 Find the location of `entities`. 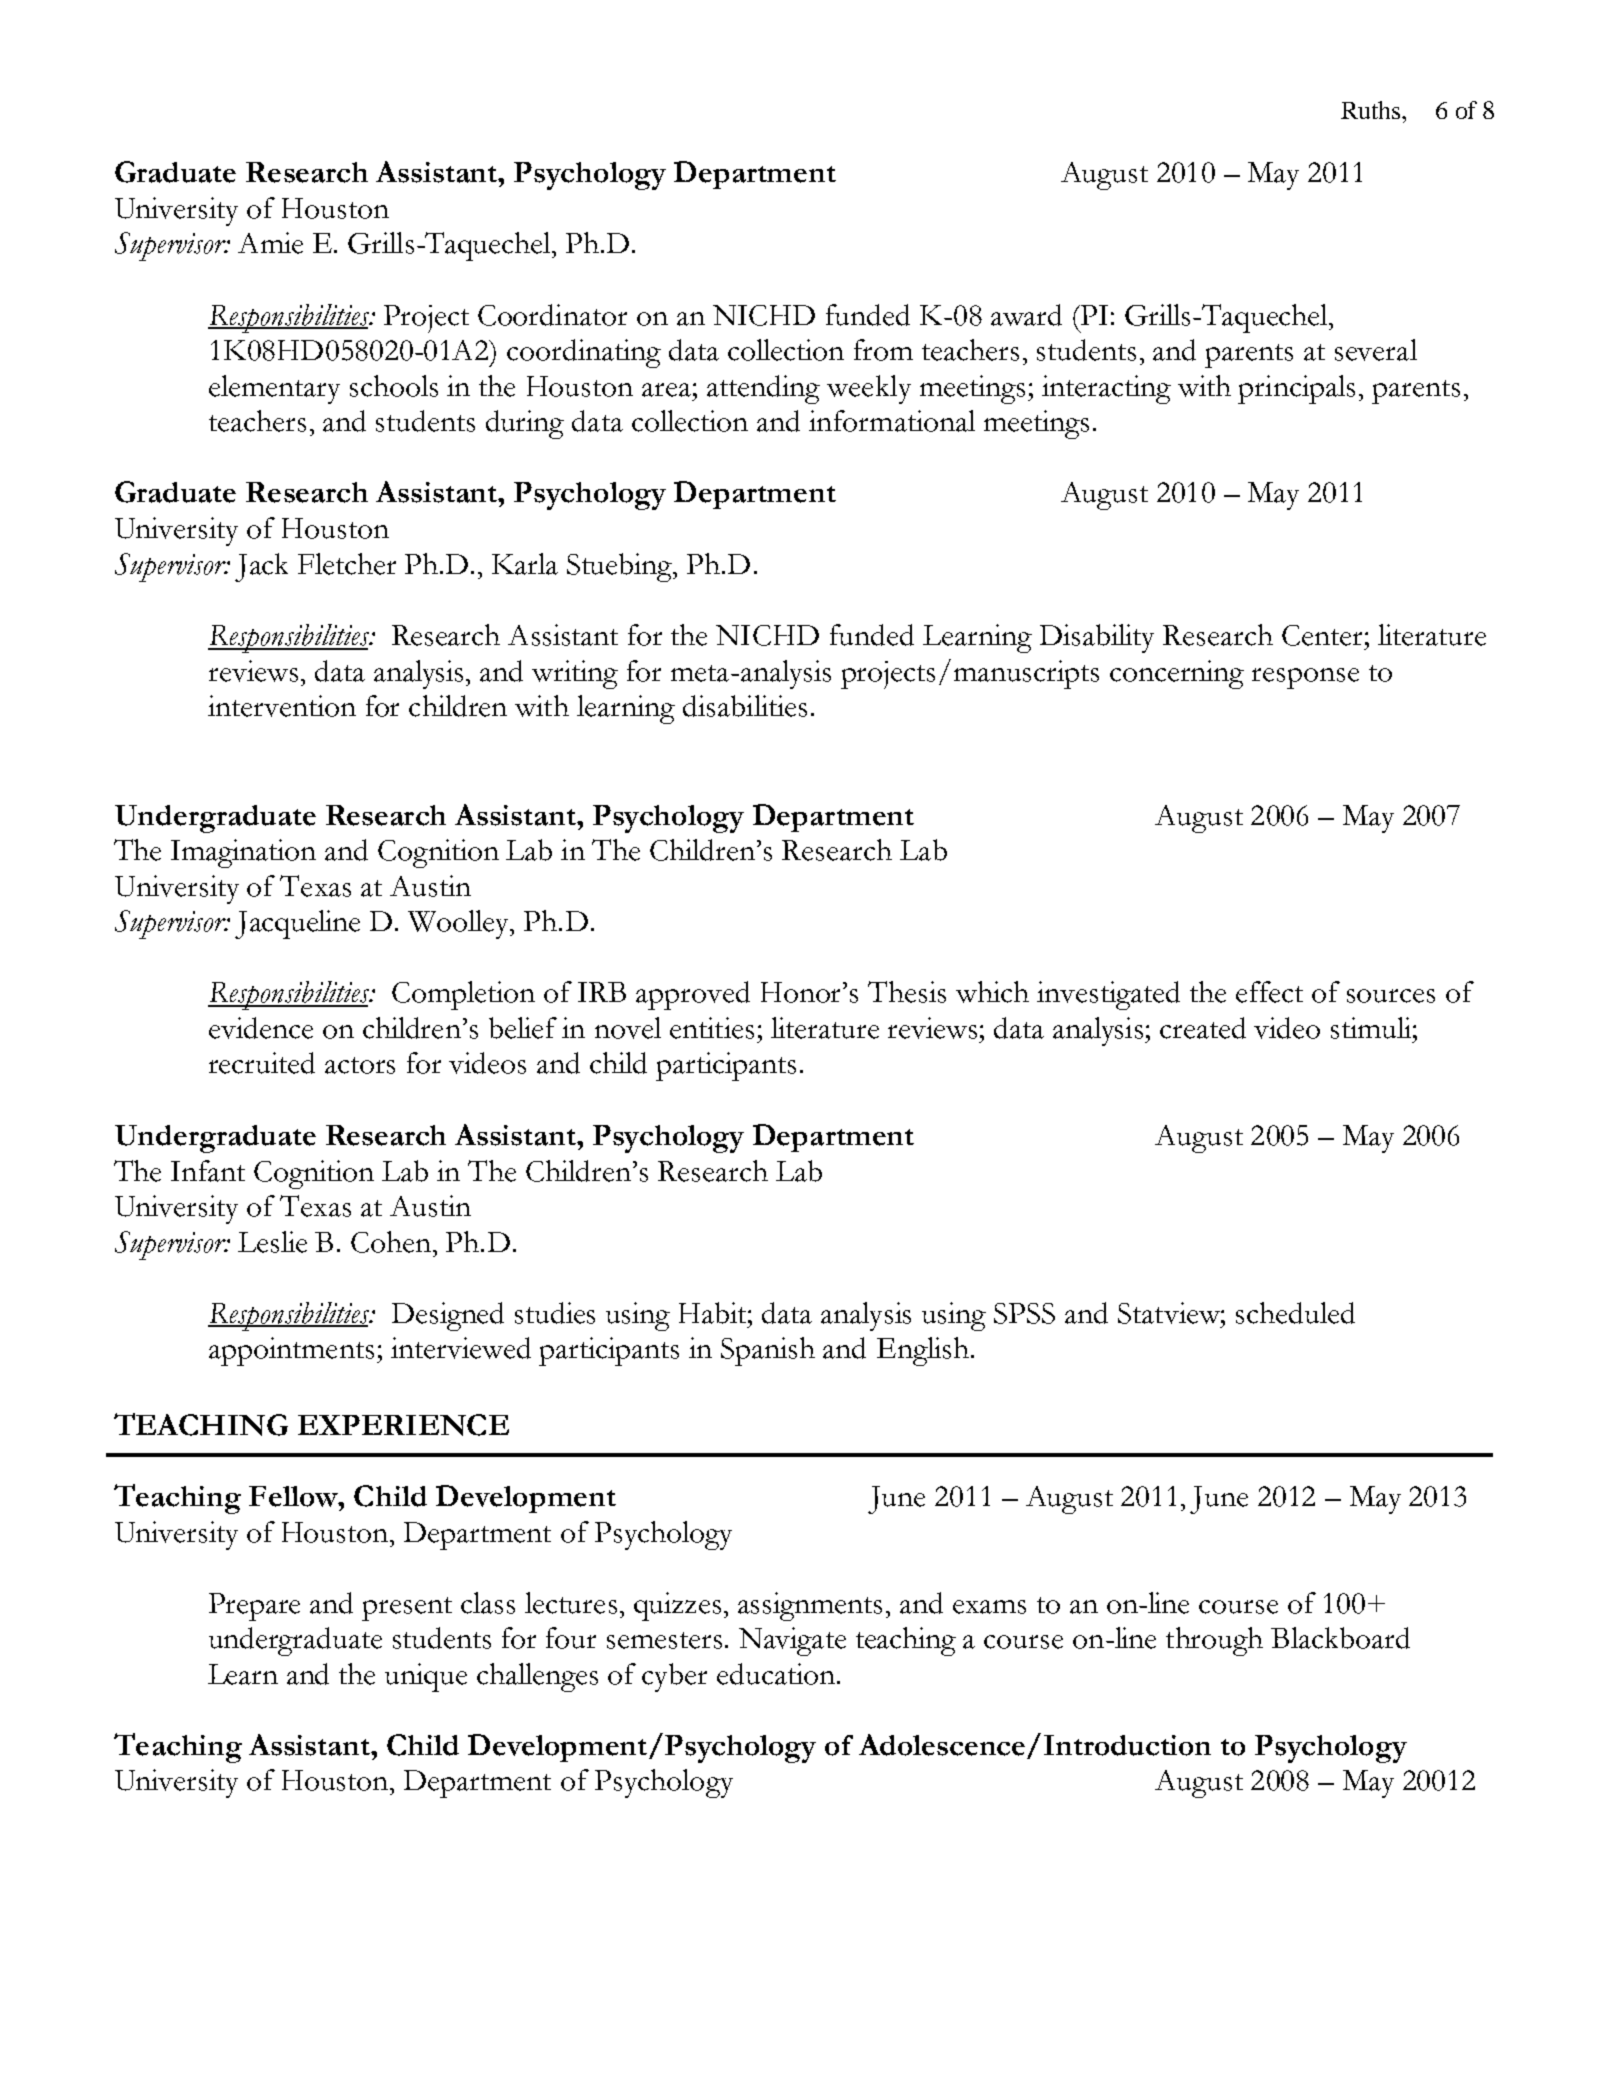

entities is located at coordinates (712, 1028).
